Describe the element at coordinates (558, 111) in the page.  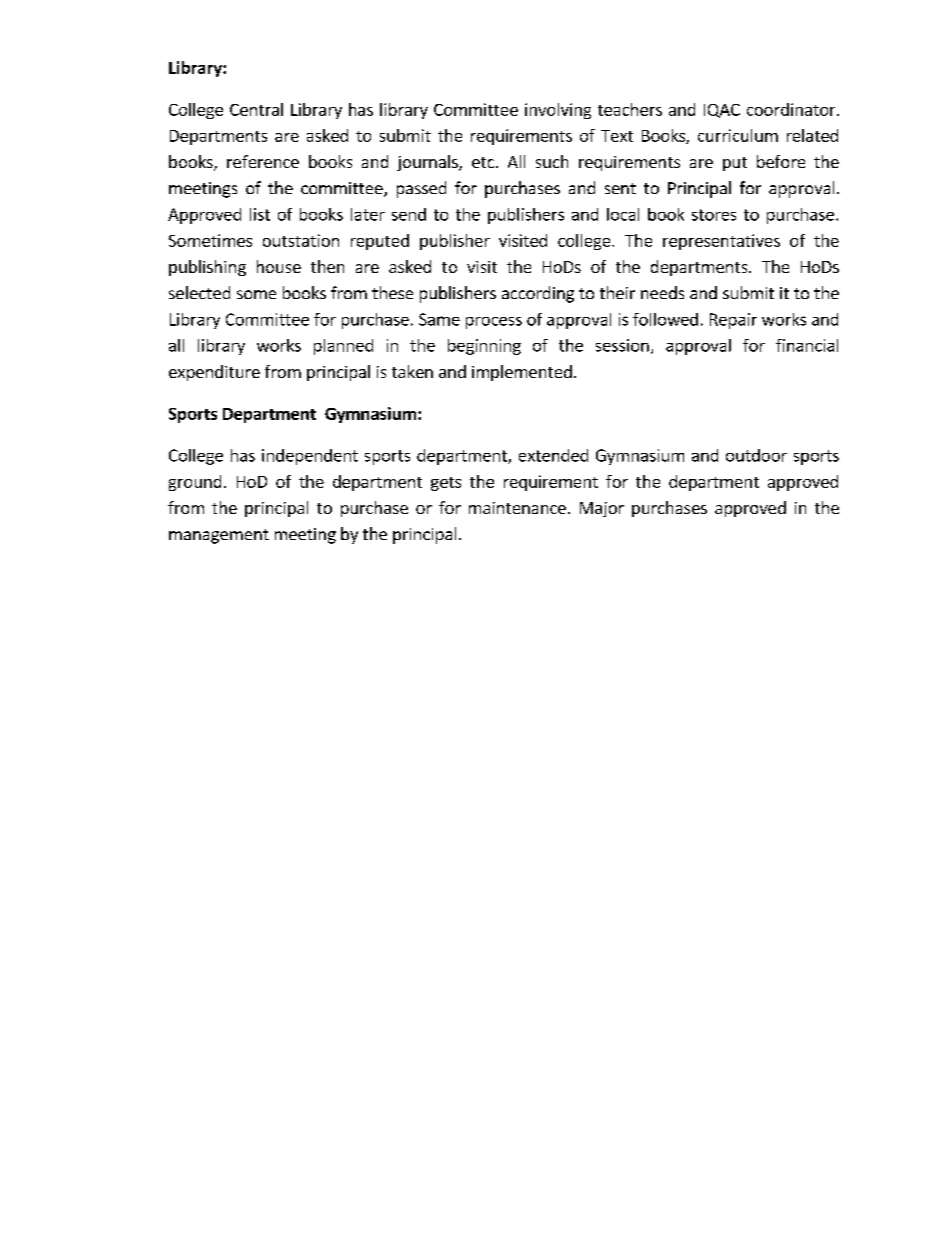
I see `involving` at that location.
